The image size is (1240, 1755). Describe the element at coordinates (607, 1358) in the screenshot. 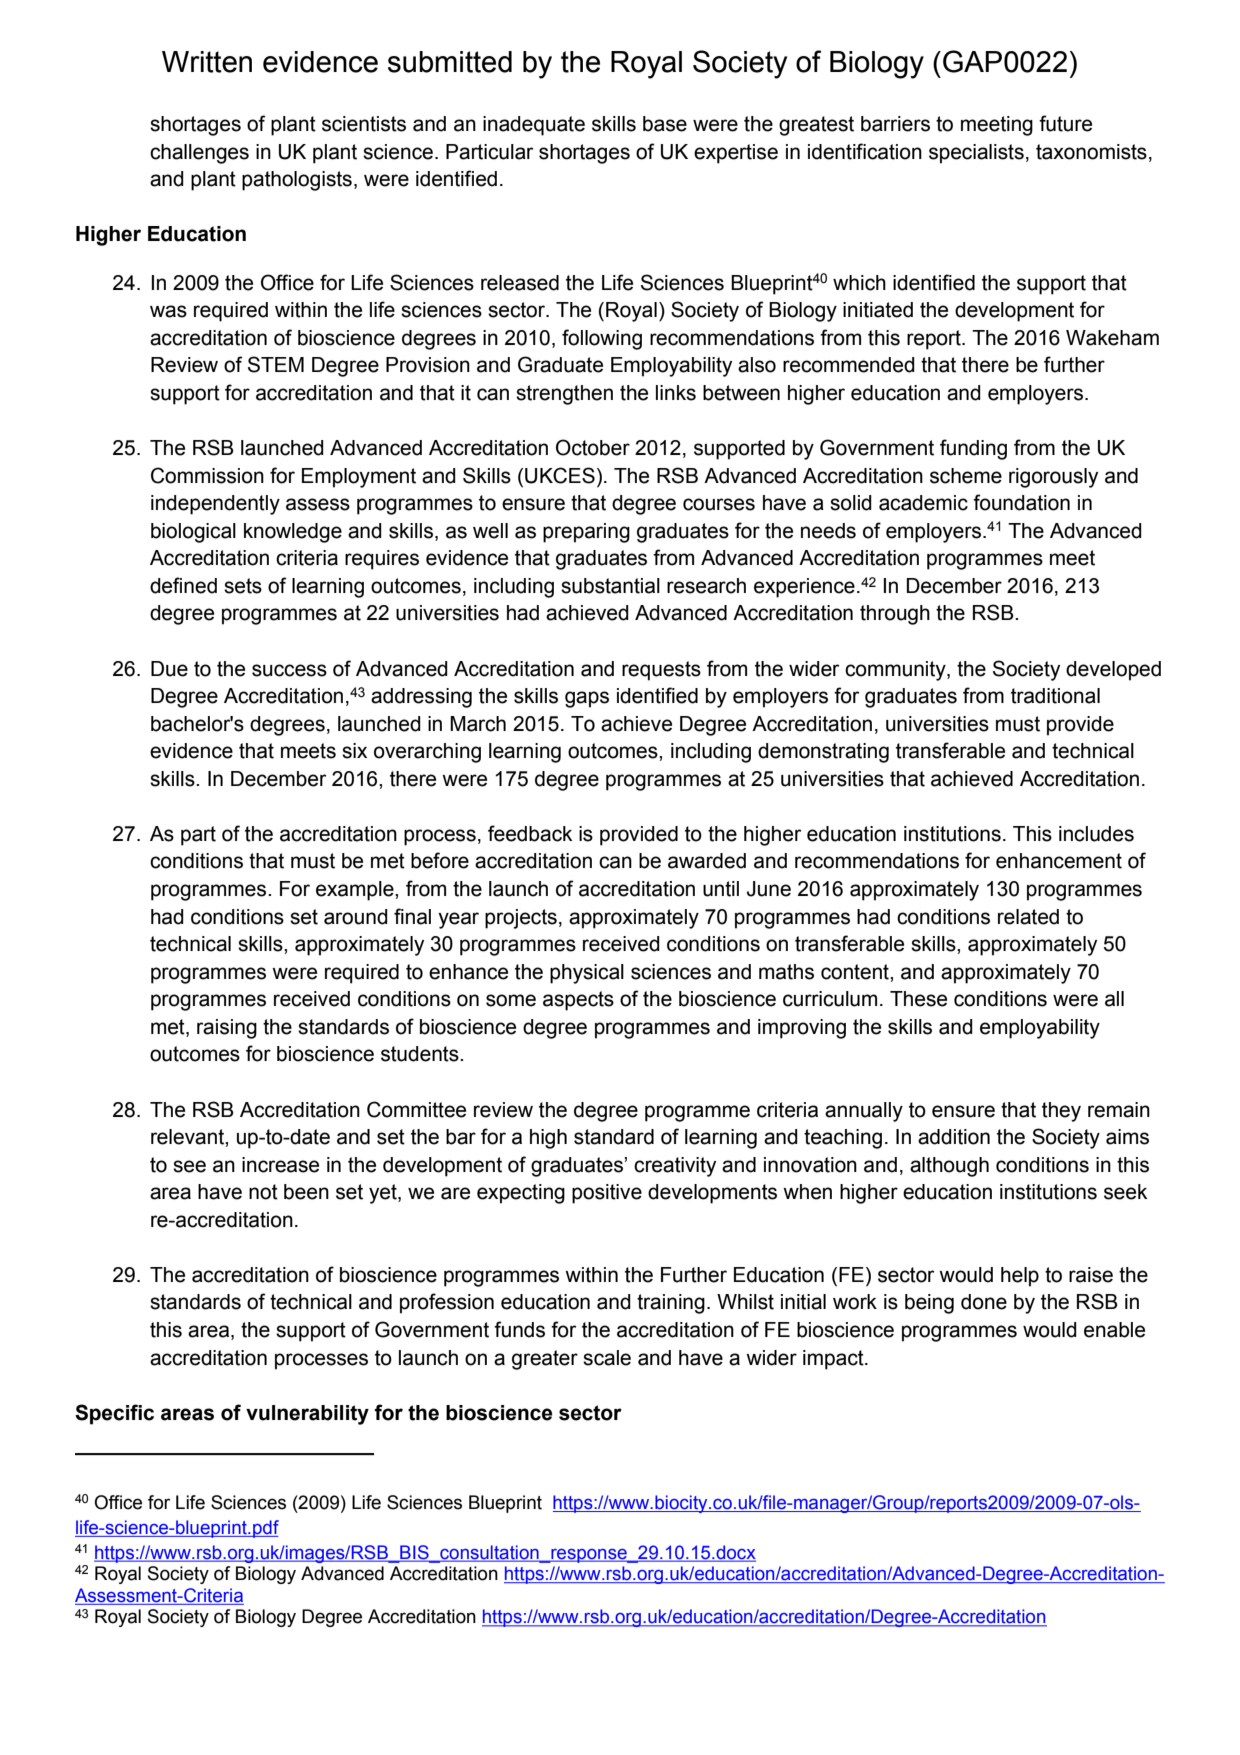

I see `scale` at that location.
